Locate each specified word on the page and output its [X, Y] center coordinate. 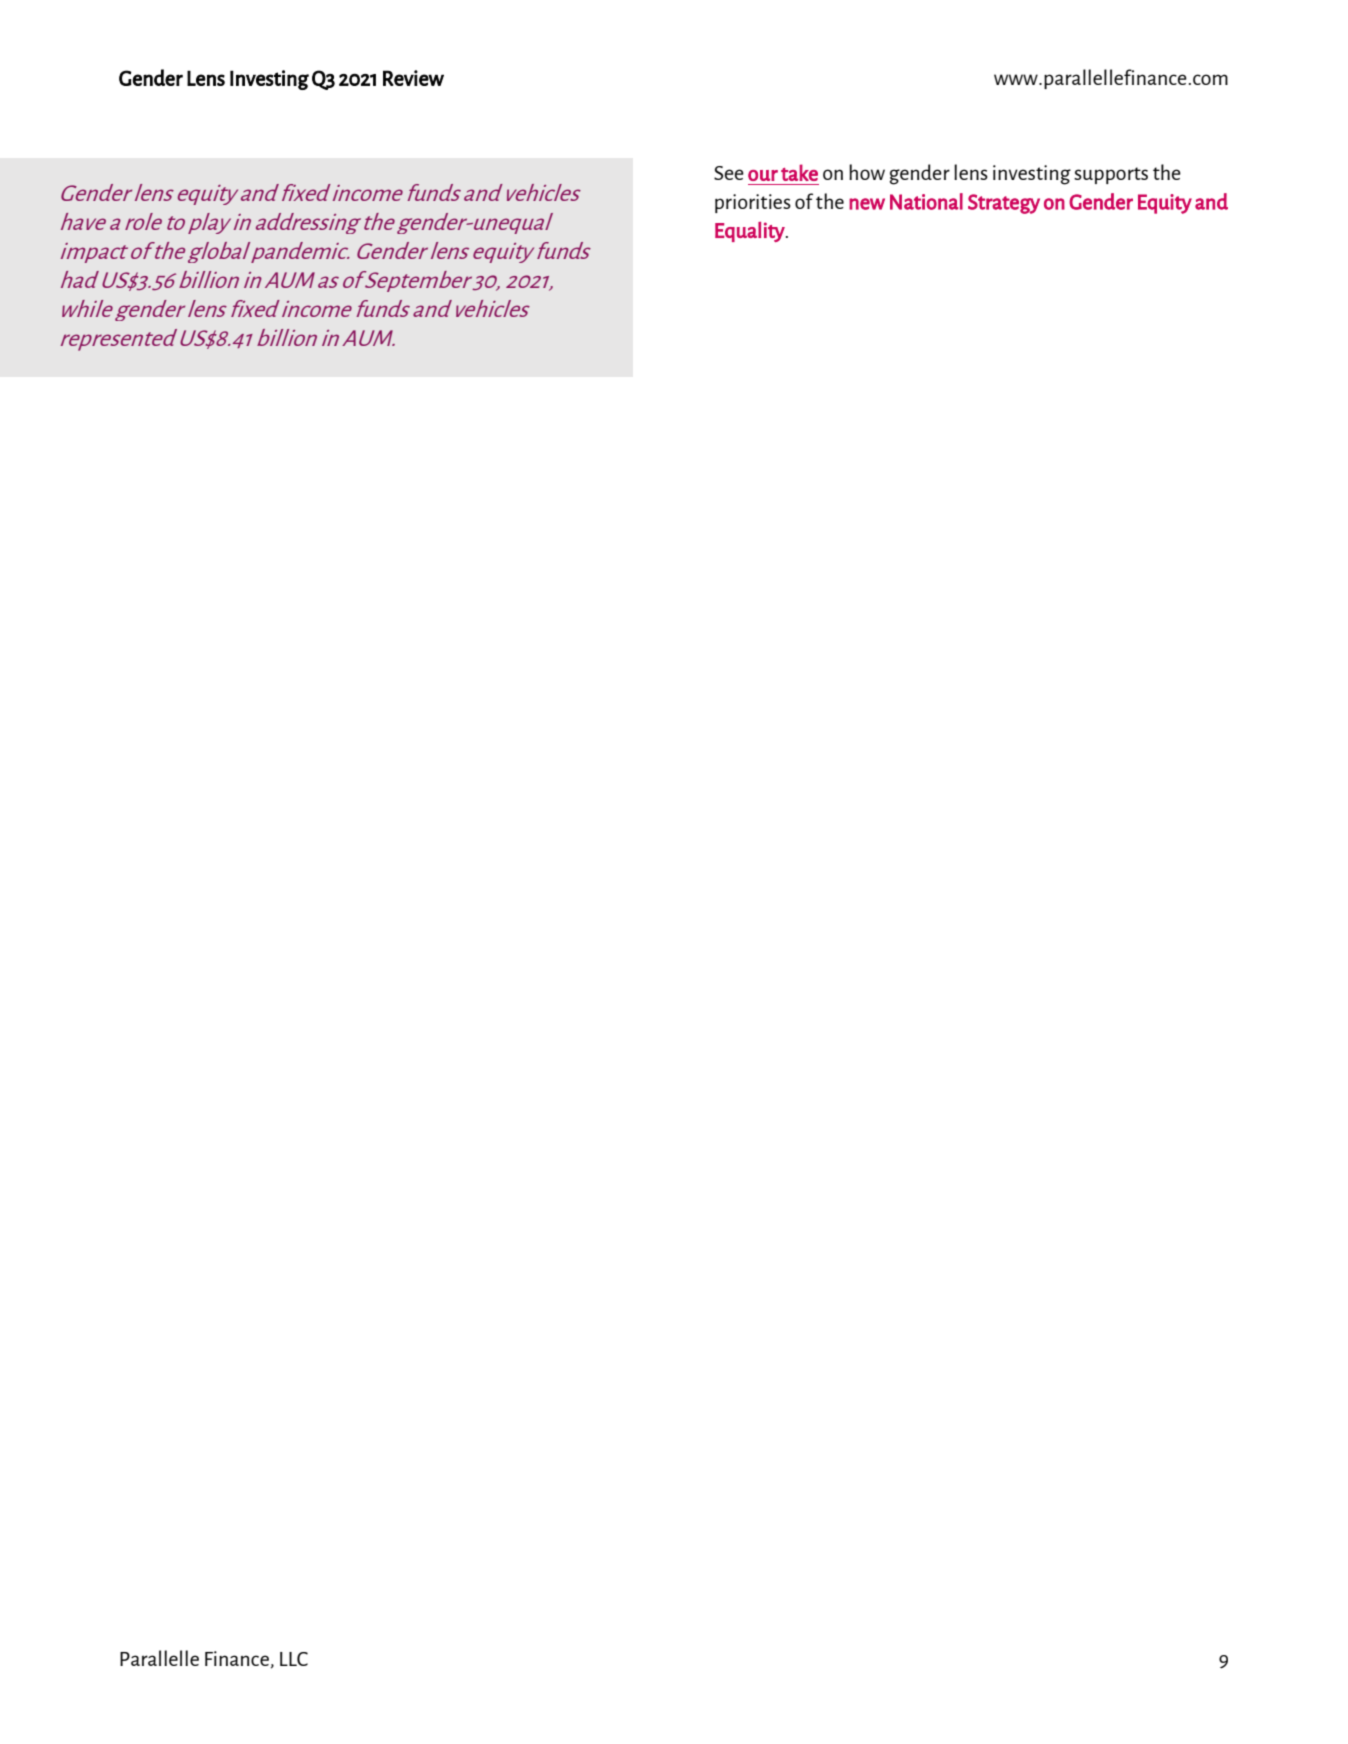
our [763, 175]
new [867, 204]
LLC [294, 1659]
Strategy [1004, 204]
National [926, 201]
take [799, 172]
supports [1111, 175]
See [729, 173]
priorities [753, 203]
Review [413, 78]
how [867, 172]
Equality [751, 232]
